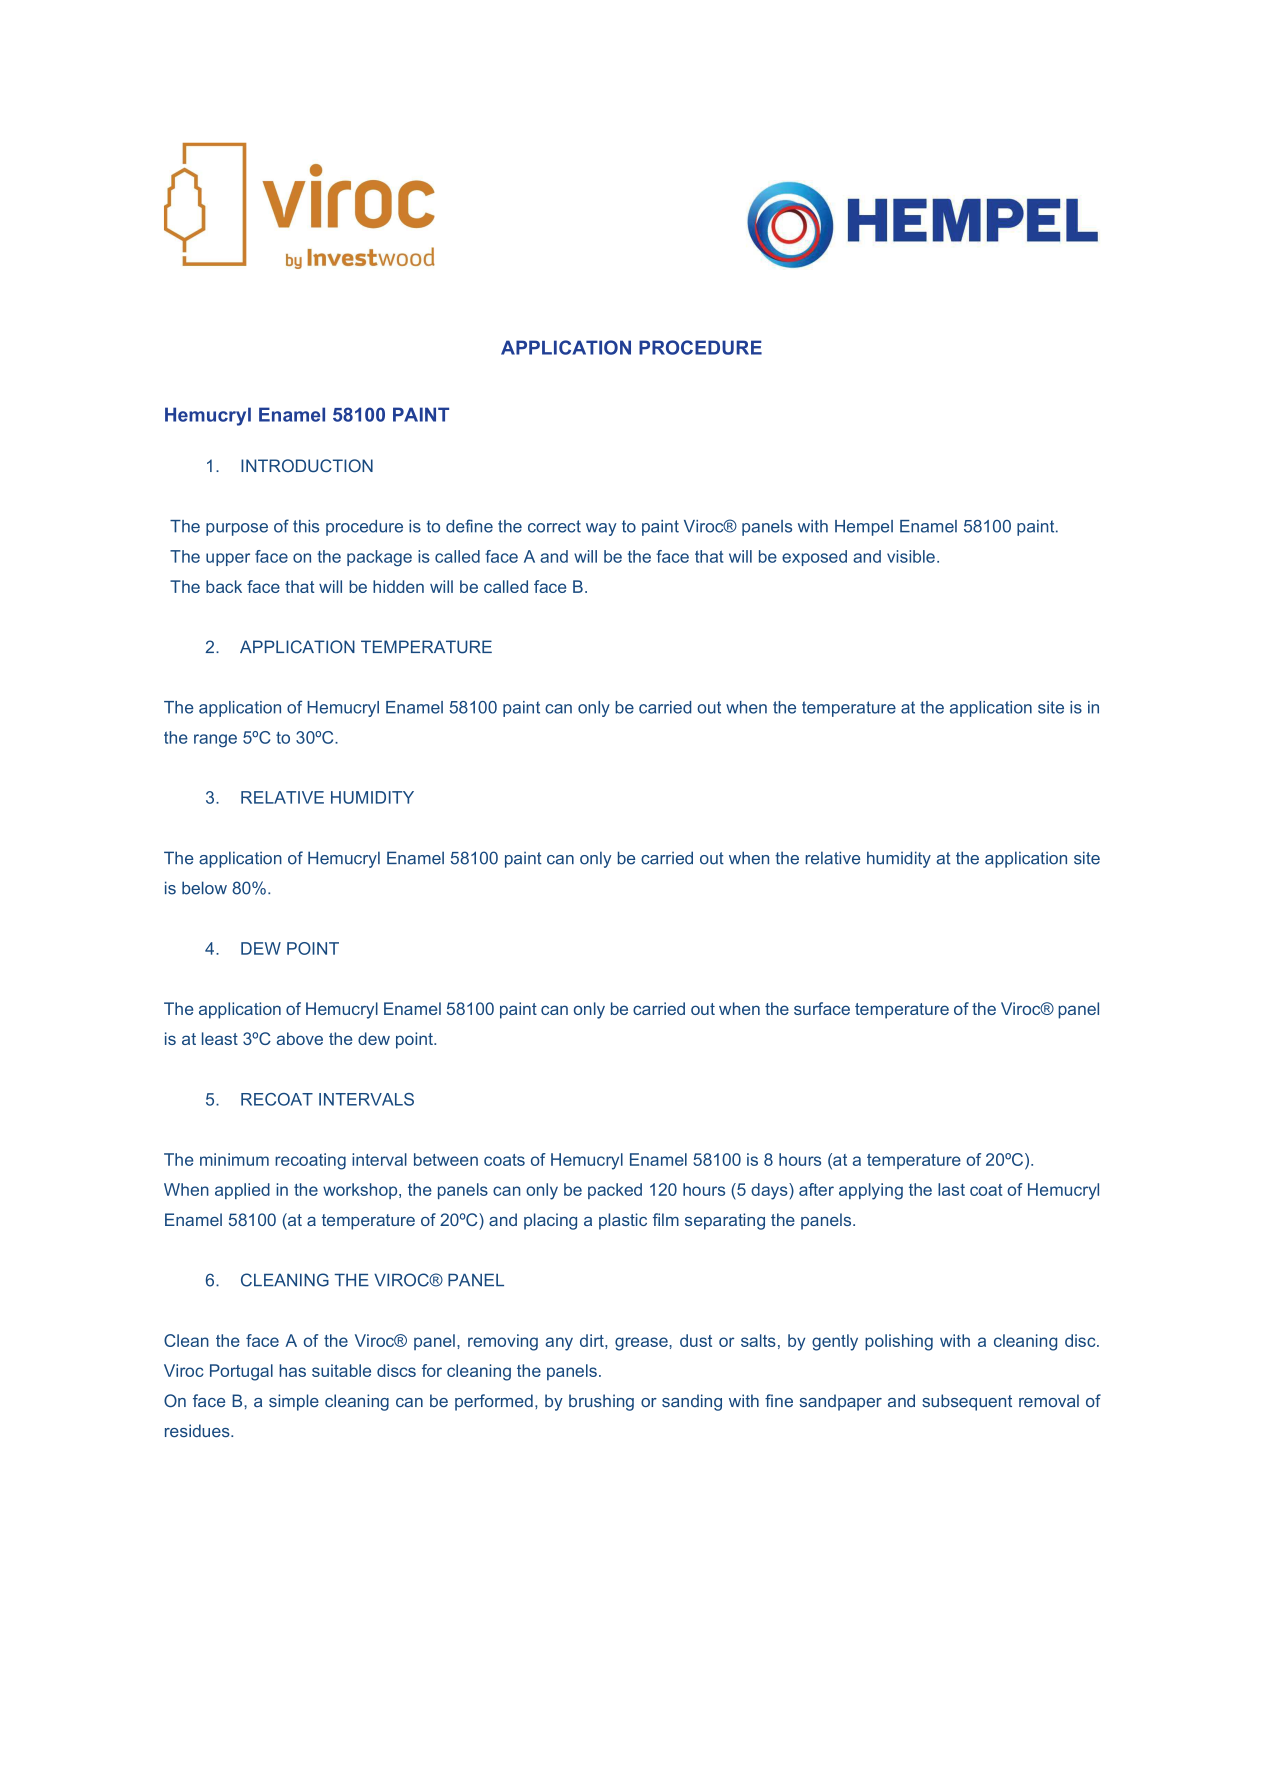 The width and height of the screenshot is (1265, 1790). I want to click on INTRODUCTION, so click(307, 465).
